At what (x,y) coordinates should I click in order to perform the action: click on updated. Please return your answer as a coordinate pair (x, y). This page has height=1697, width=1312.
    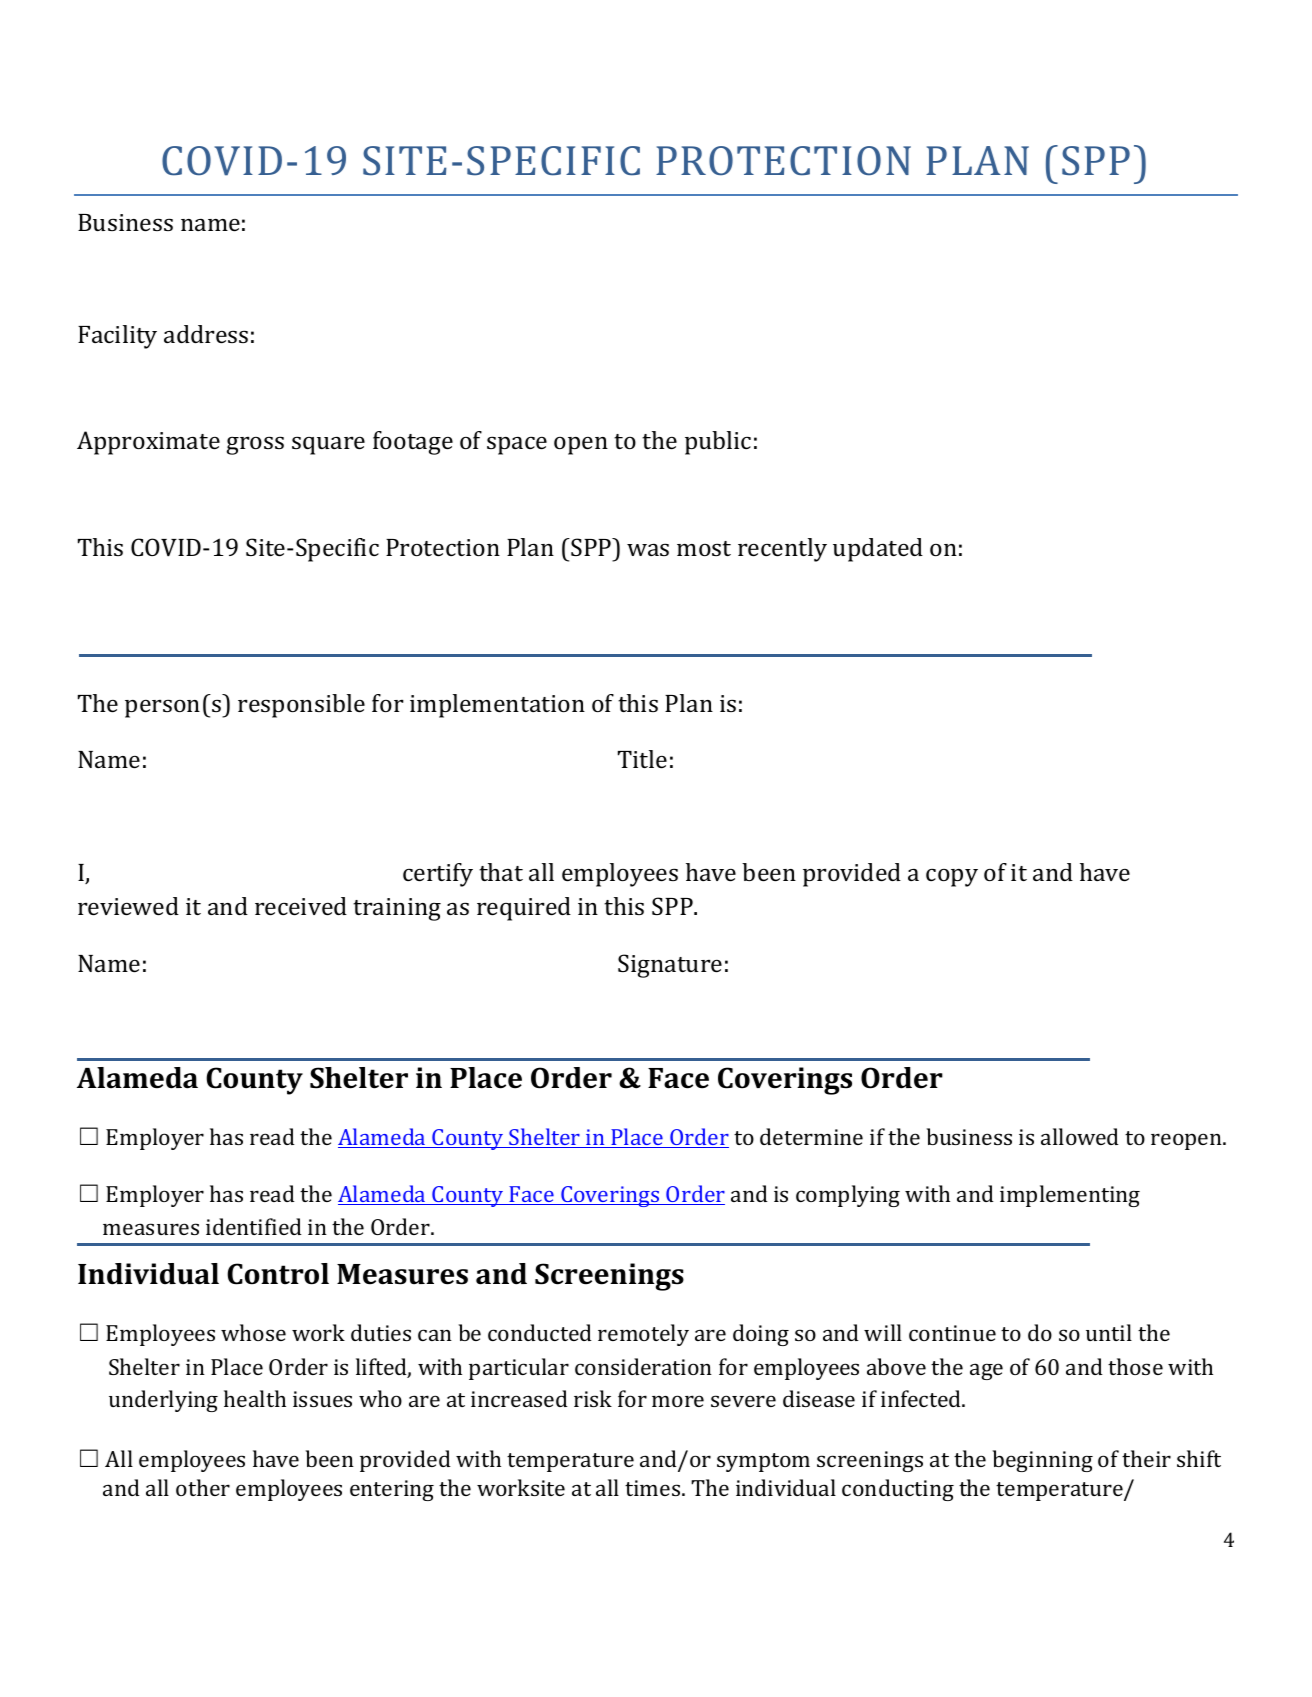
    Looking at the image, I should click on (878, 550).
